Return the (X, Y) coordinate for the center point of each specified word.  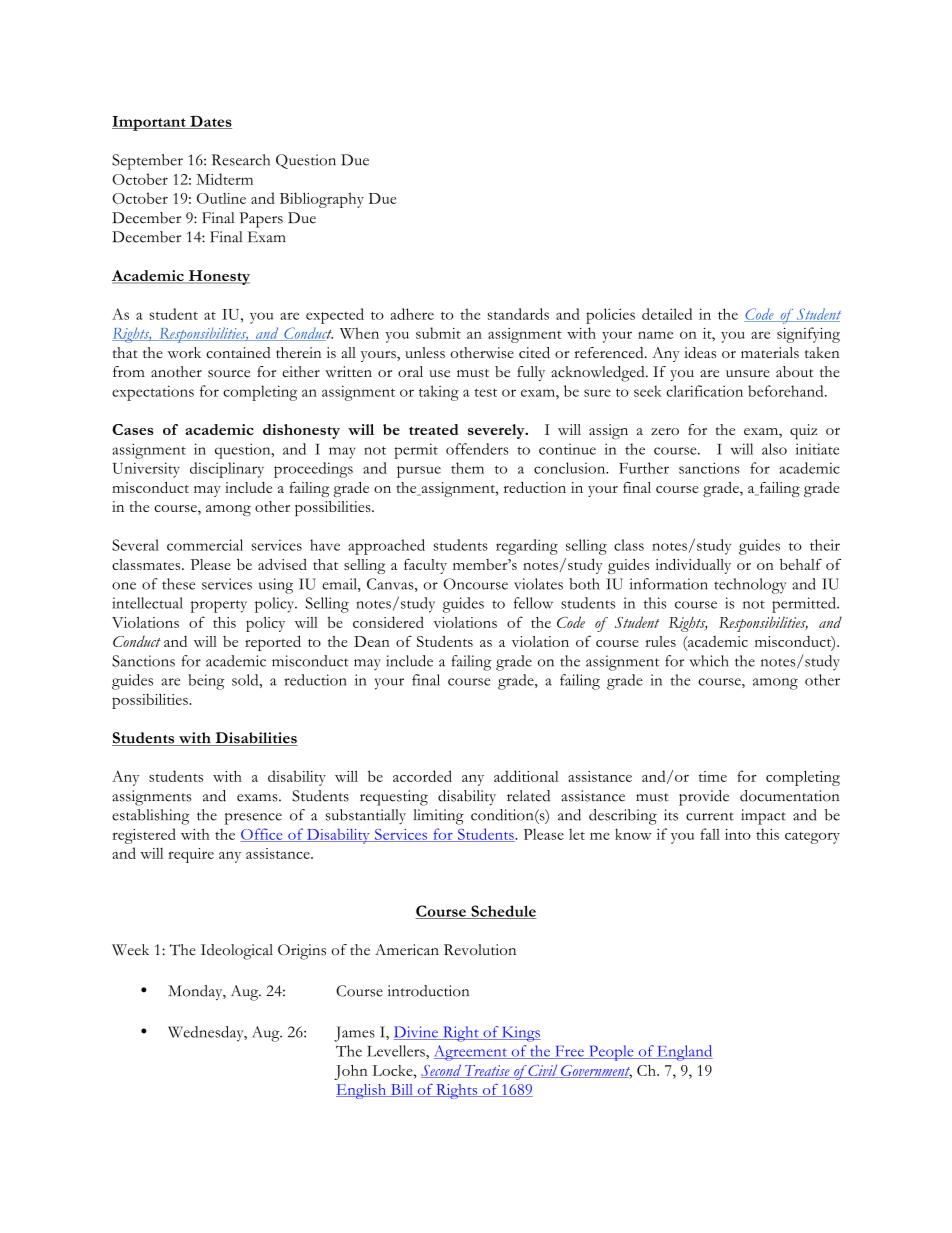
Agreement (471, 1053)
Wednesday (207, 1034)
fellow (533, 603)
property (219, 606)
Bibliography (322, 200)
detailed (667, 314)
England (684, 1053)
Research (241, 160)
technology (750, 586)
